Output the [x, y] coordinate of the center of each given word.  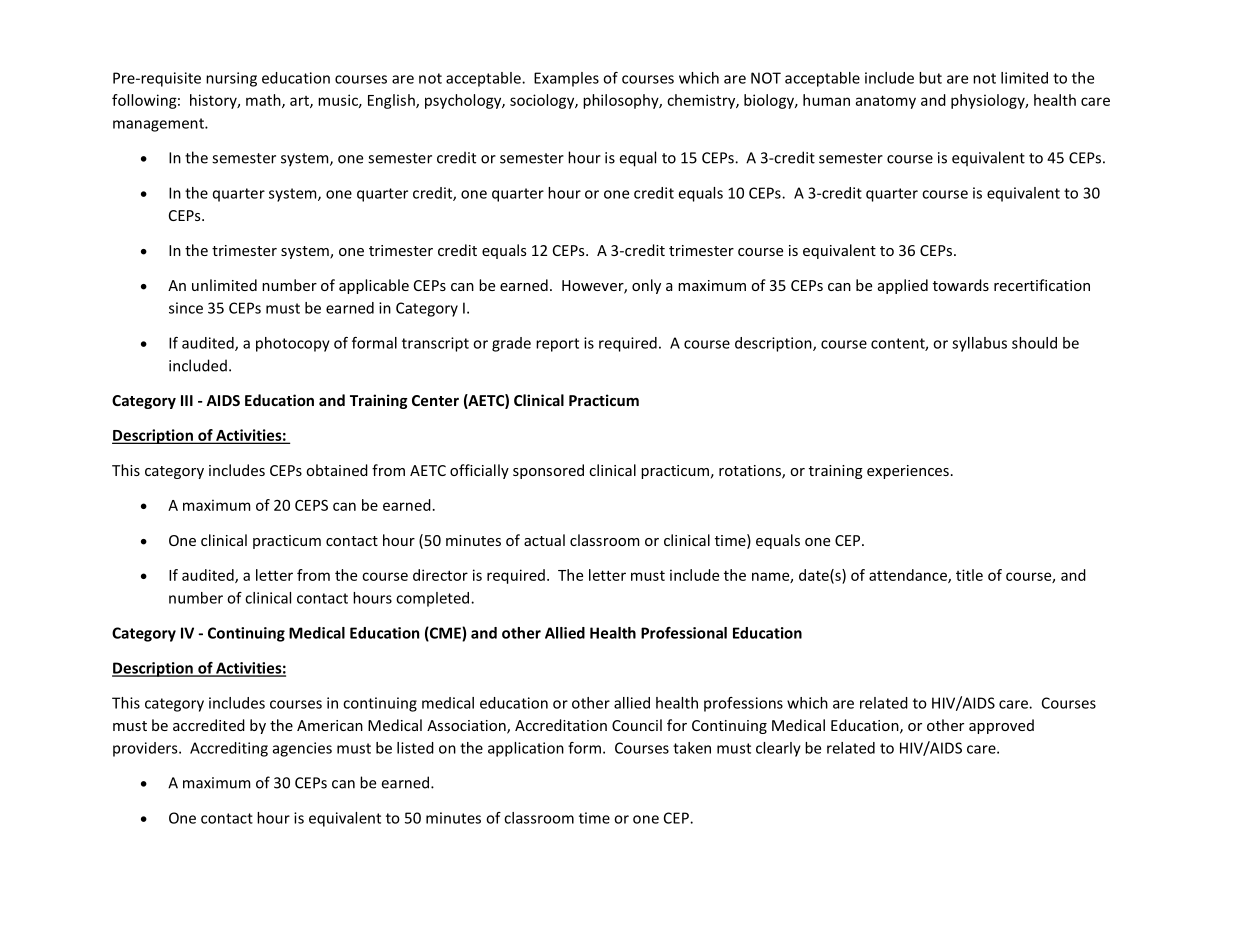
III [187, 400]
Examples [566, 79]
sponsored [548, 471]
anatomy [886, 102]
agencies [302, 749]
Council [637, 725]
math [264, 101]
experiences [908, 472]
